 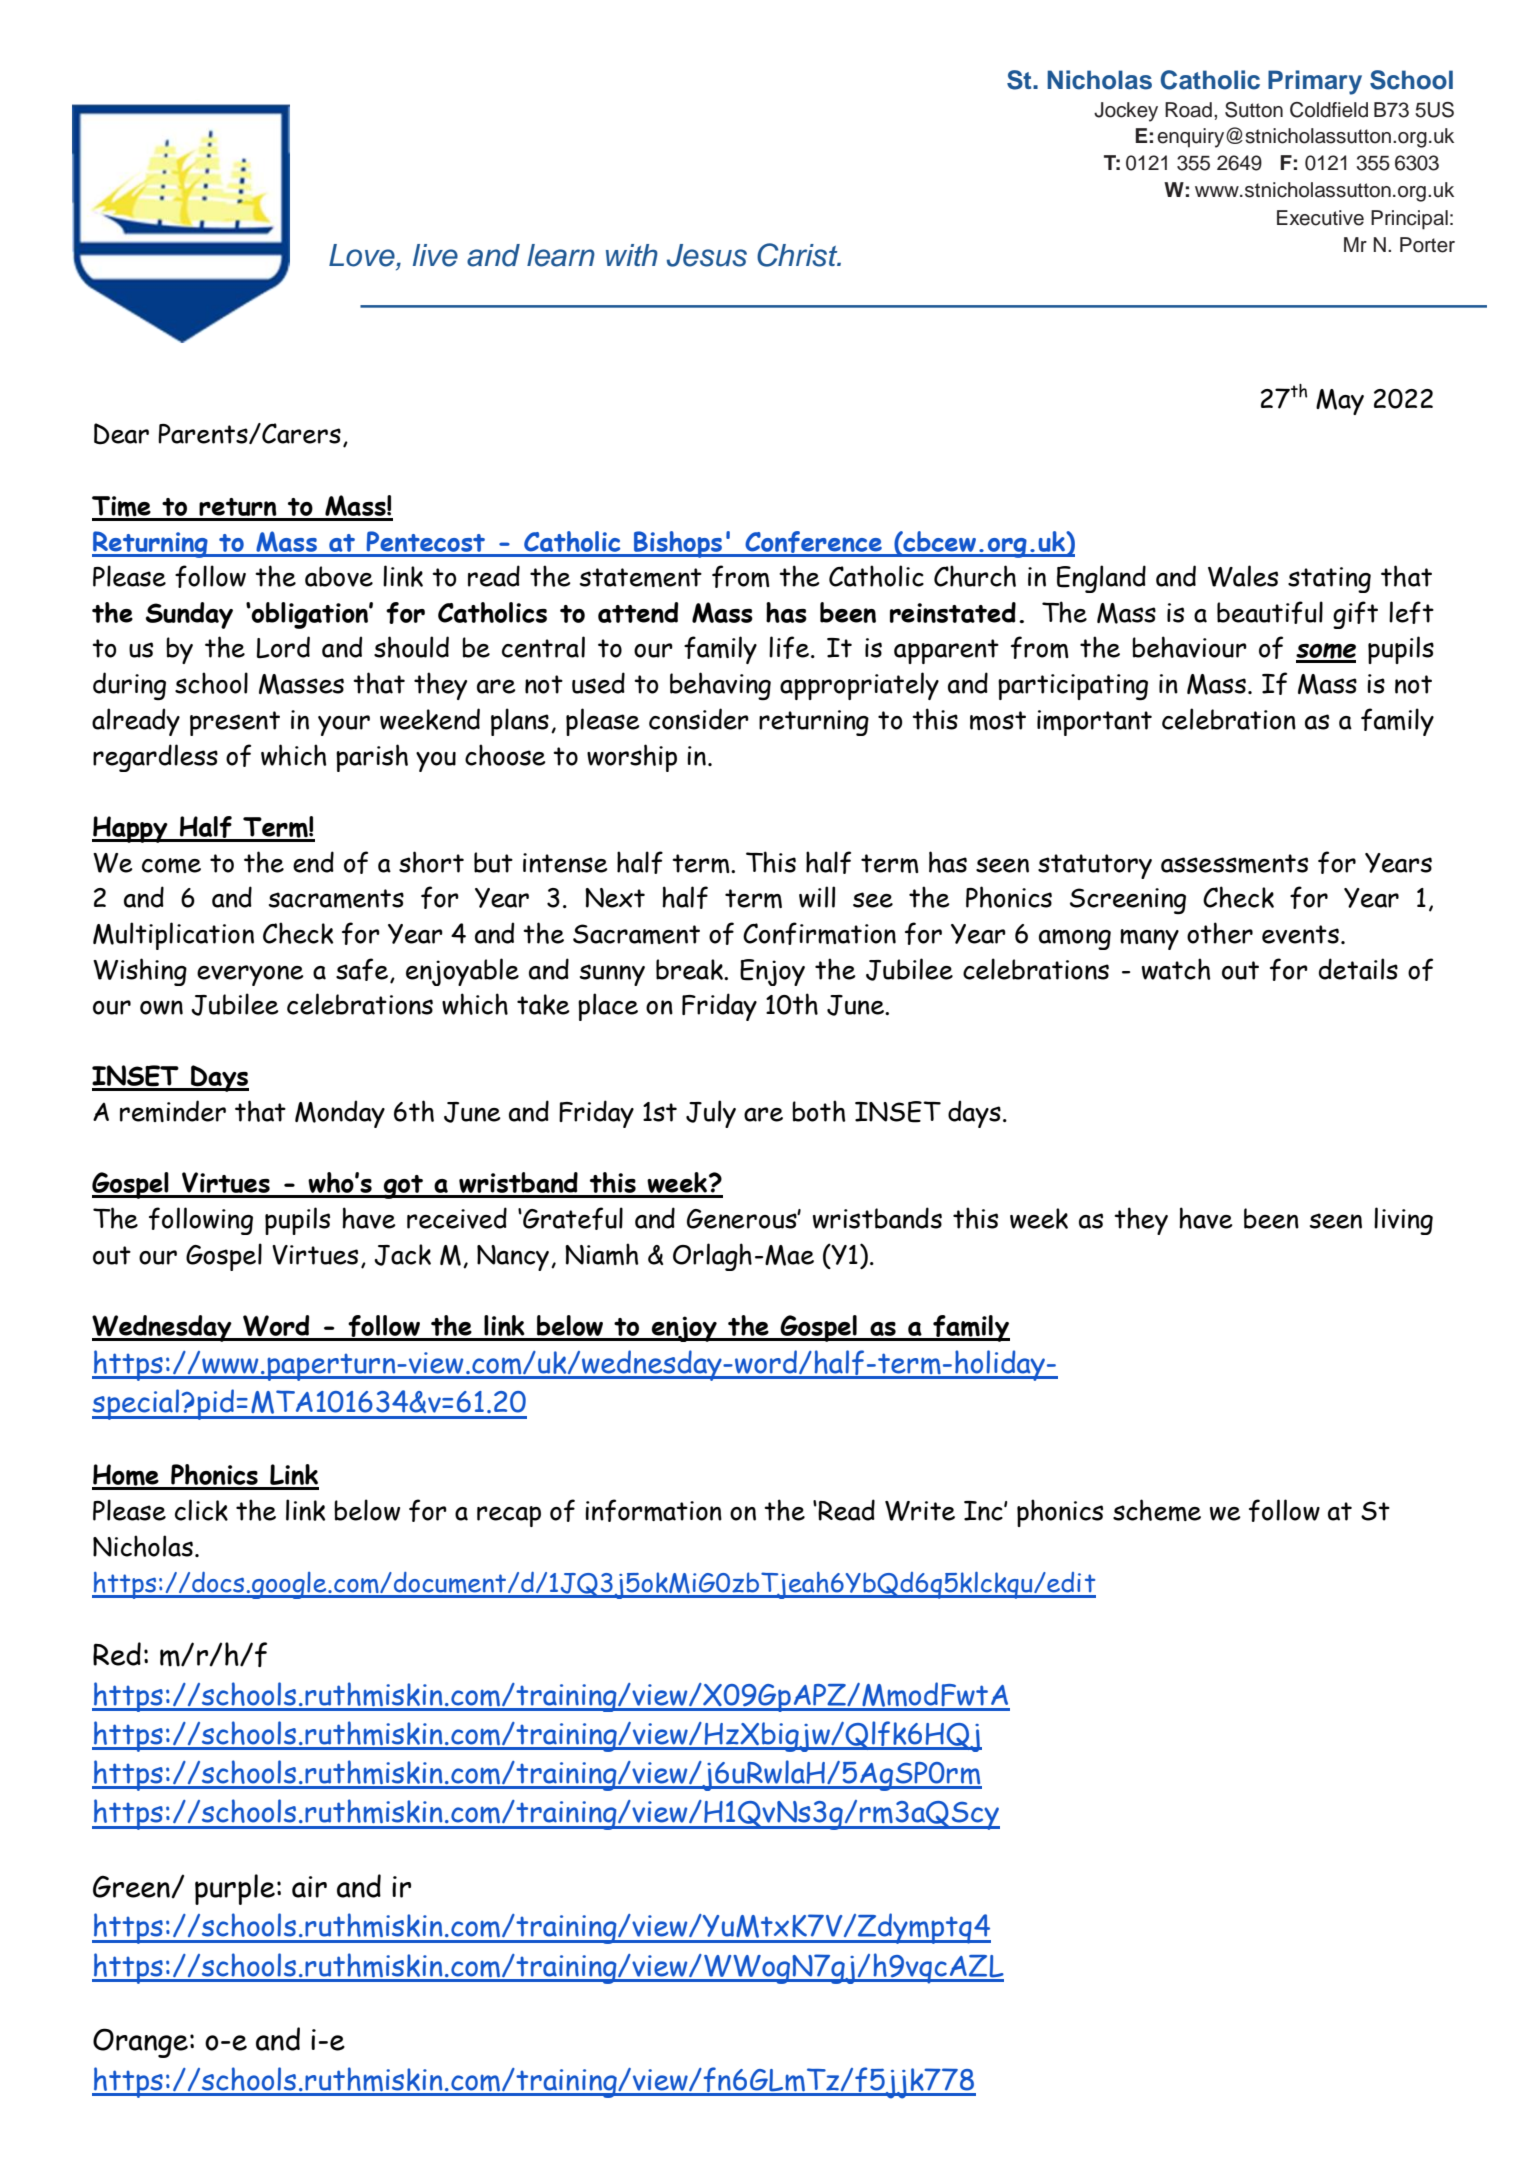 I want to click on events, so click(x=1300, y=934).
